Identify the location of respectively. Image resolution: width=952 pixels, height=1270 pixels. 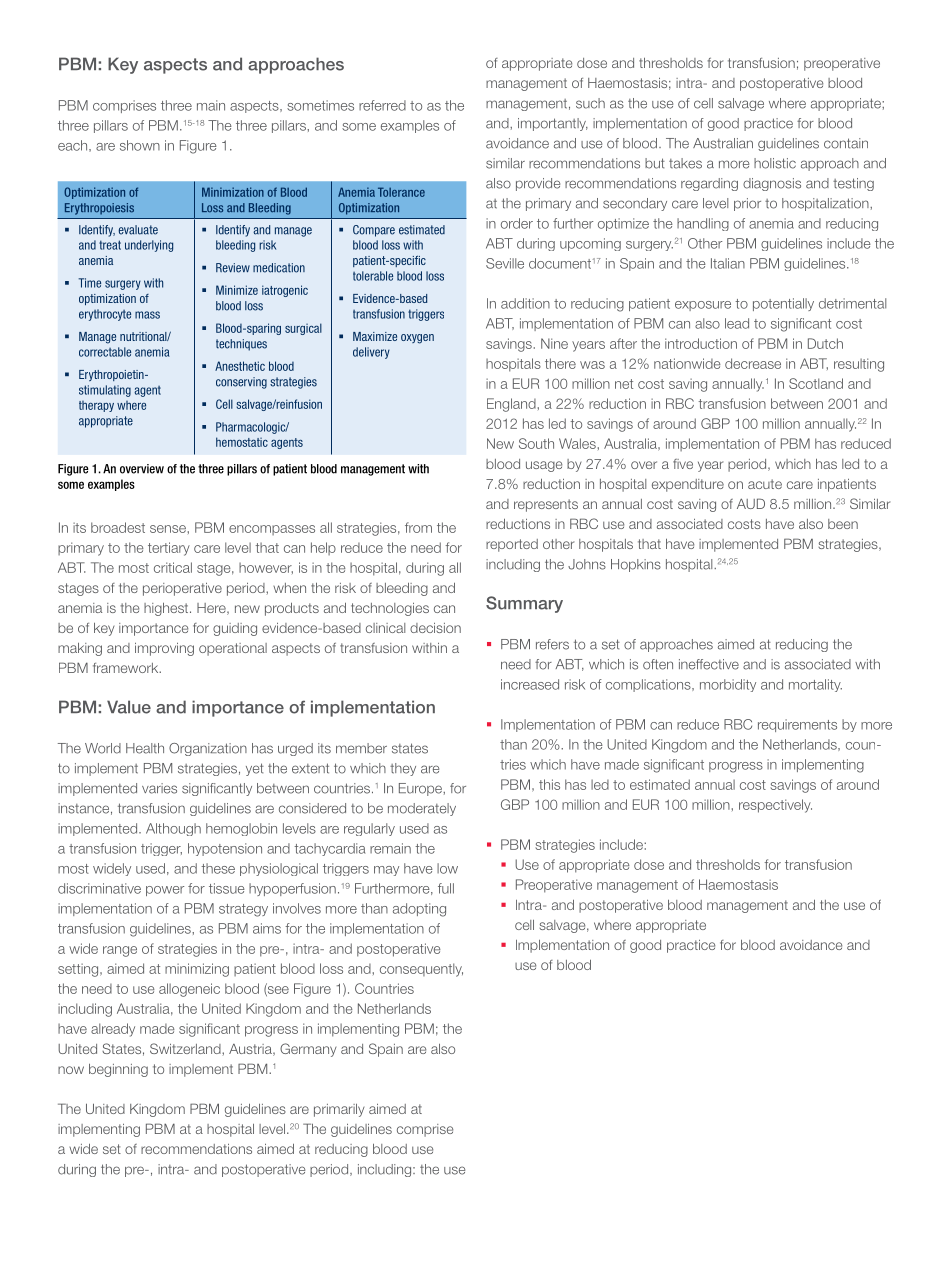
(775, 806).
